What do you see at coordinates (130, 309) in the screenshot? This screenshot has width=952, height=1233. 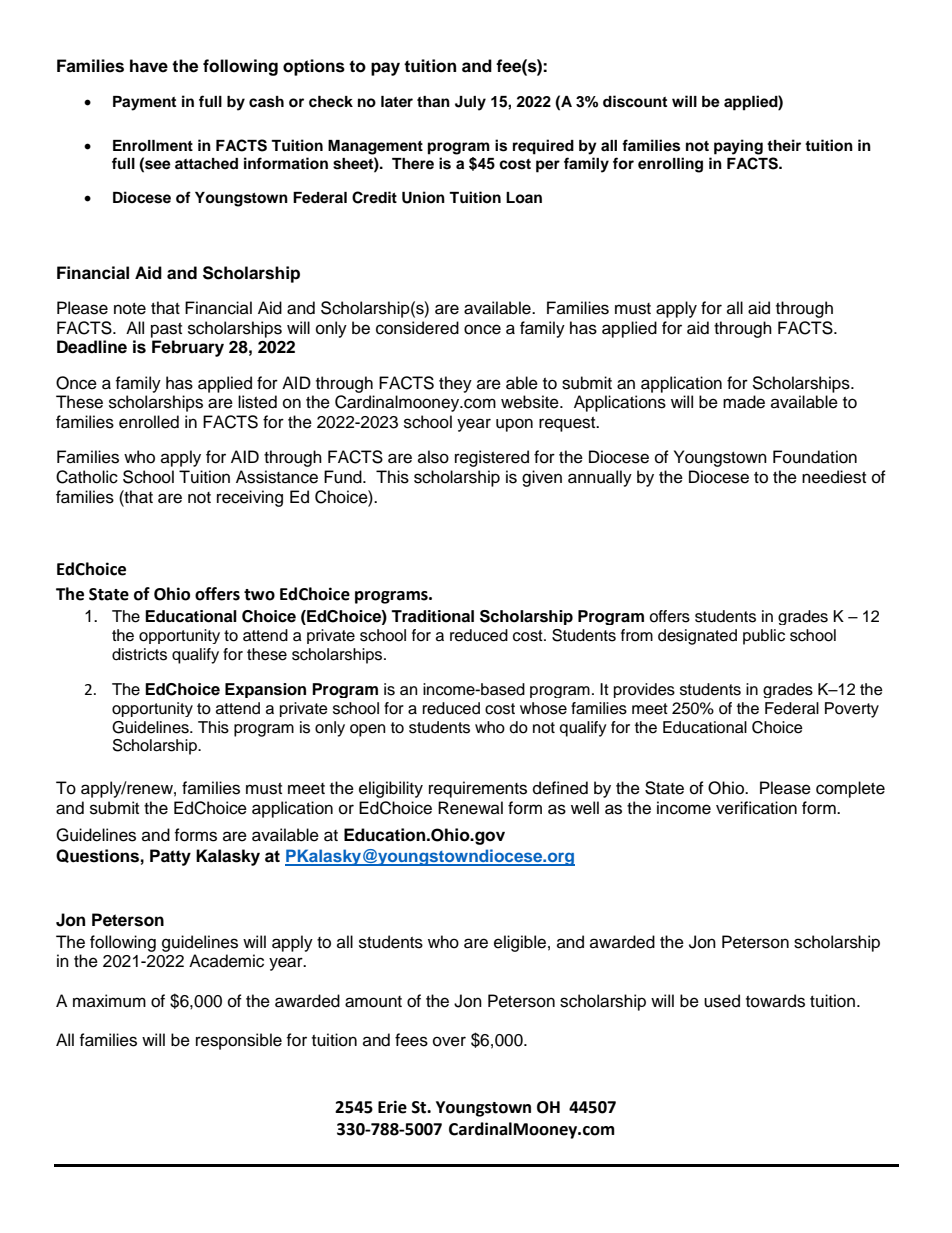 I see `note` at bounding box center [130, 309].
